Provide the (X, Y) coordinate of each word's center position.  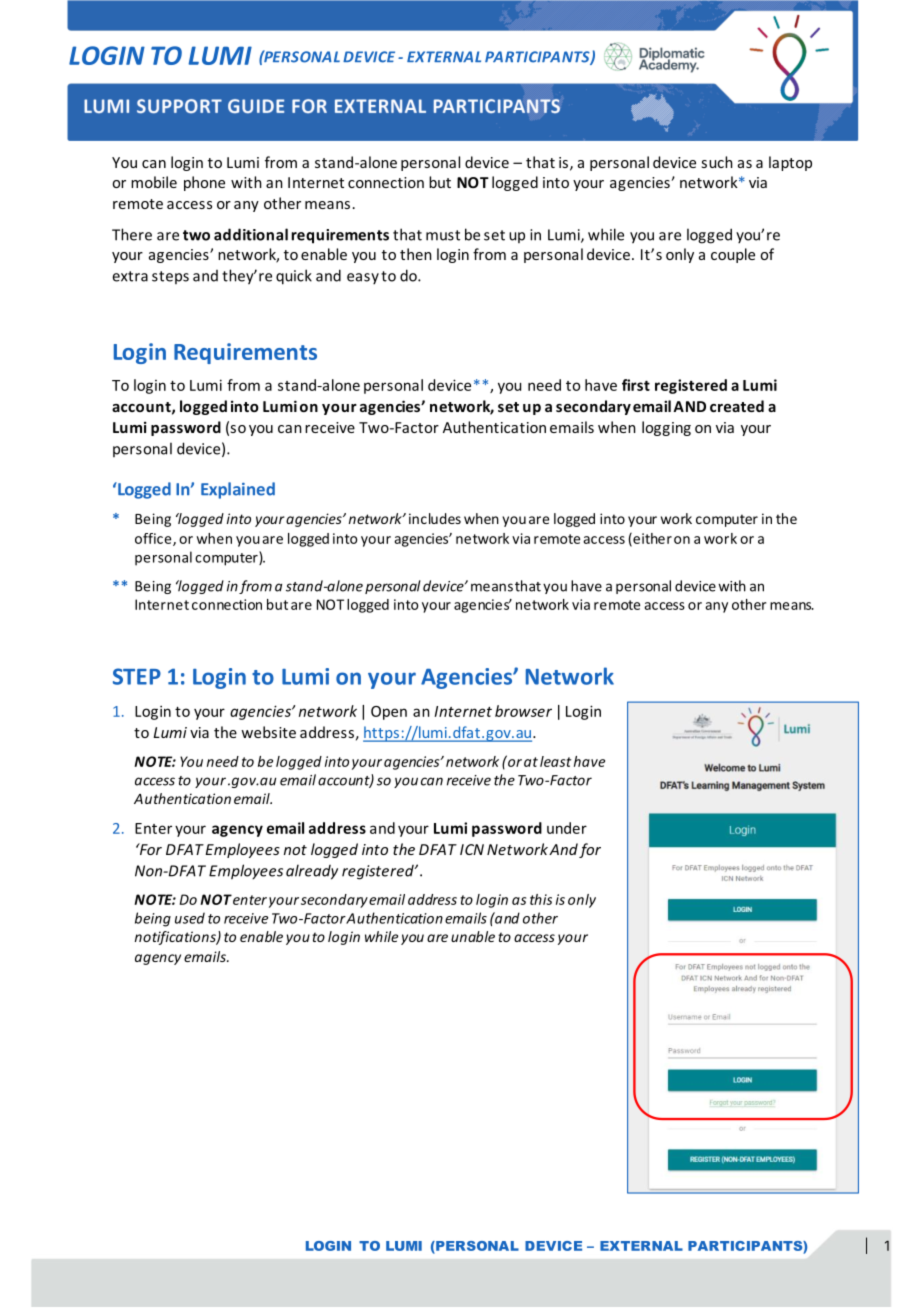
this (541, 899)
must (443, 235)
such (717, 162)
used (190, 918)
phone (204, 183)
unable (473, 936)
